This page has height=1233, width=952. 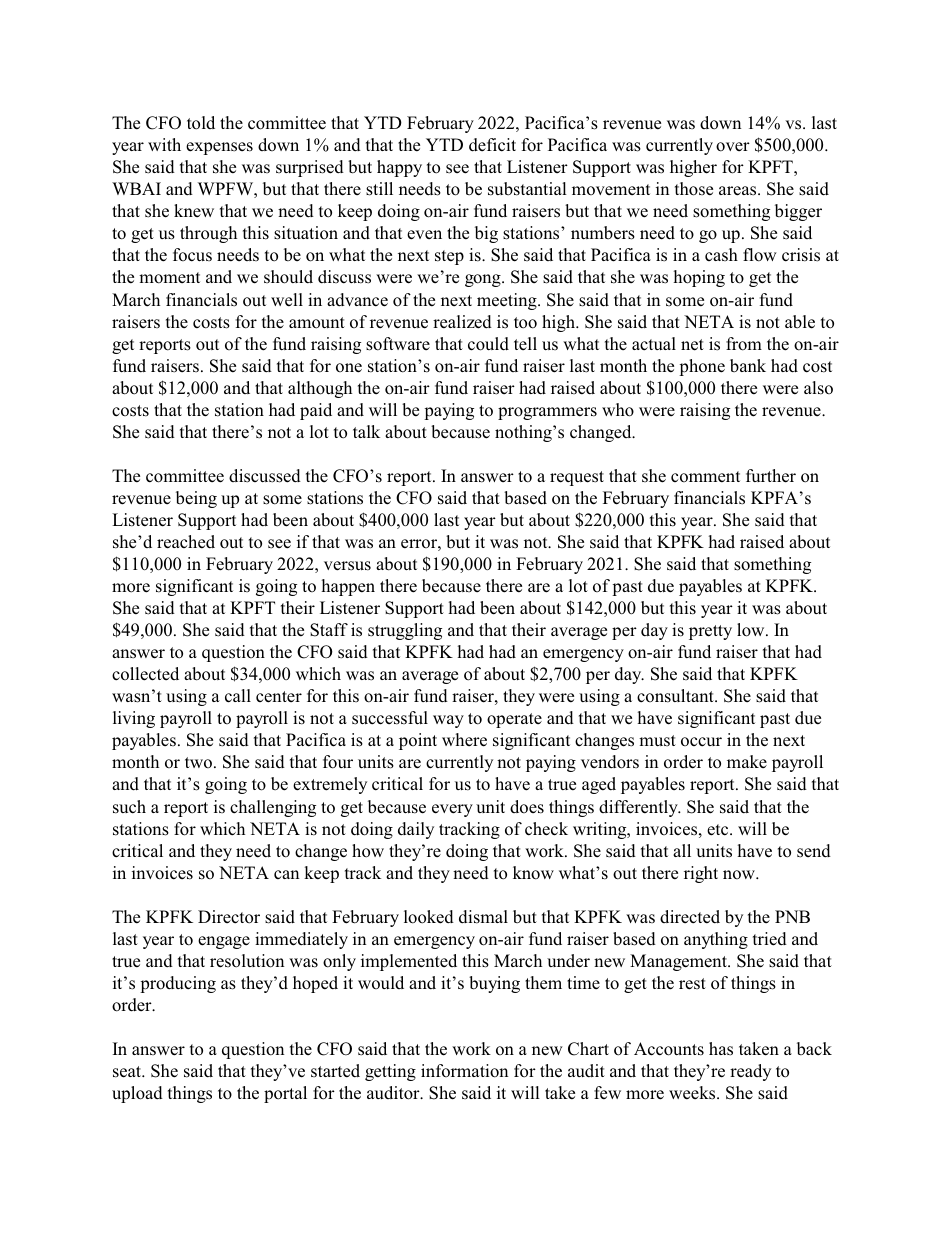 I want to click on expenses, so click(x=219, y=148).
